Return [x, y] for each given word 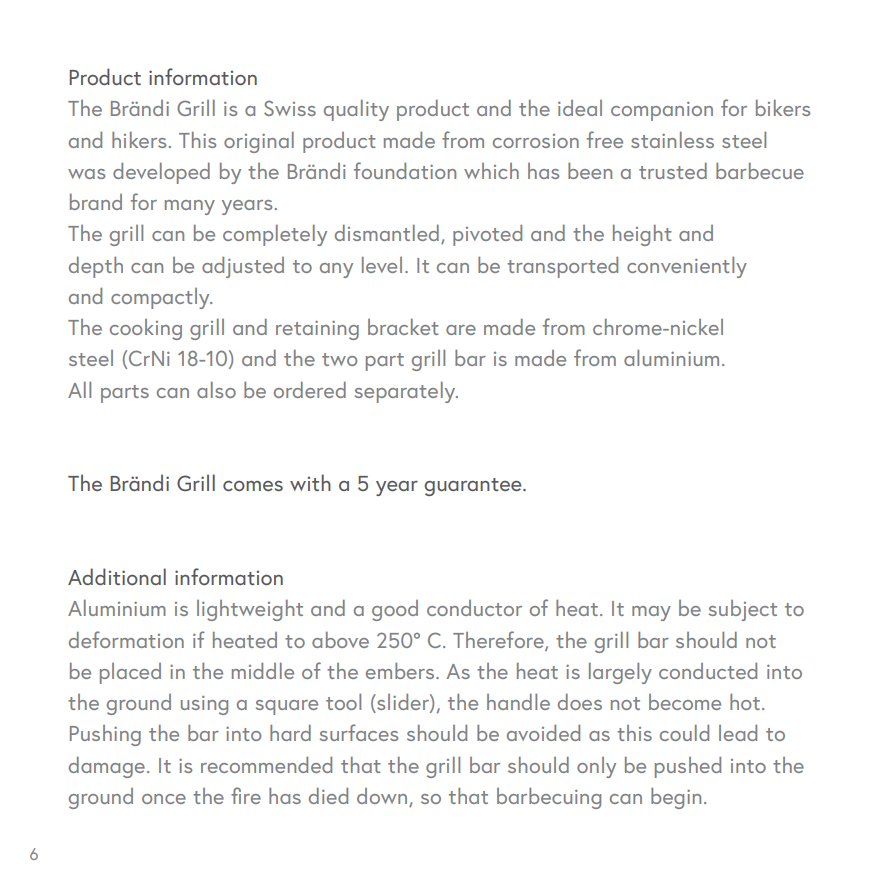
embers [401, 671]
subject [743, 610]
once [164, 799]
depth [96, 267]
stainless [672, 140]
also [216, 390]
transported [562, 267]
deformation [126, 639]
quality [356, 110]
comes [253, 486]
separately [406, 392]
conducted [708, 671]
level [382, 265]
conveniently [687, 267]
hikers [139, 140]
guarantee [474, 487]
